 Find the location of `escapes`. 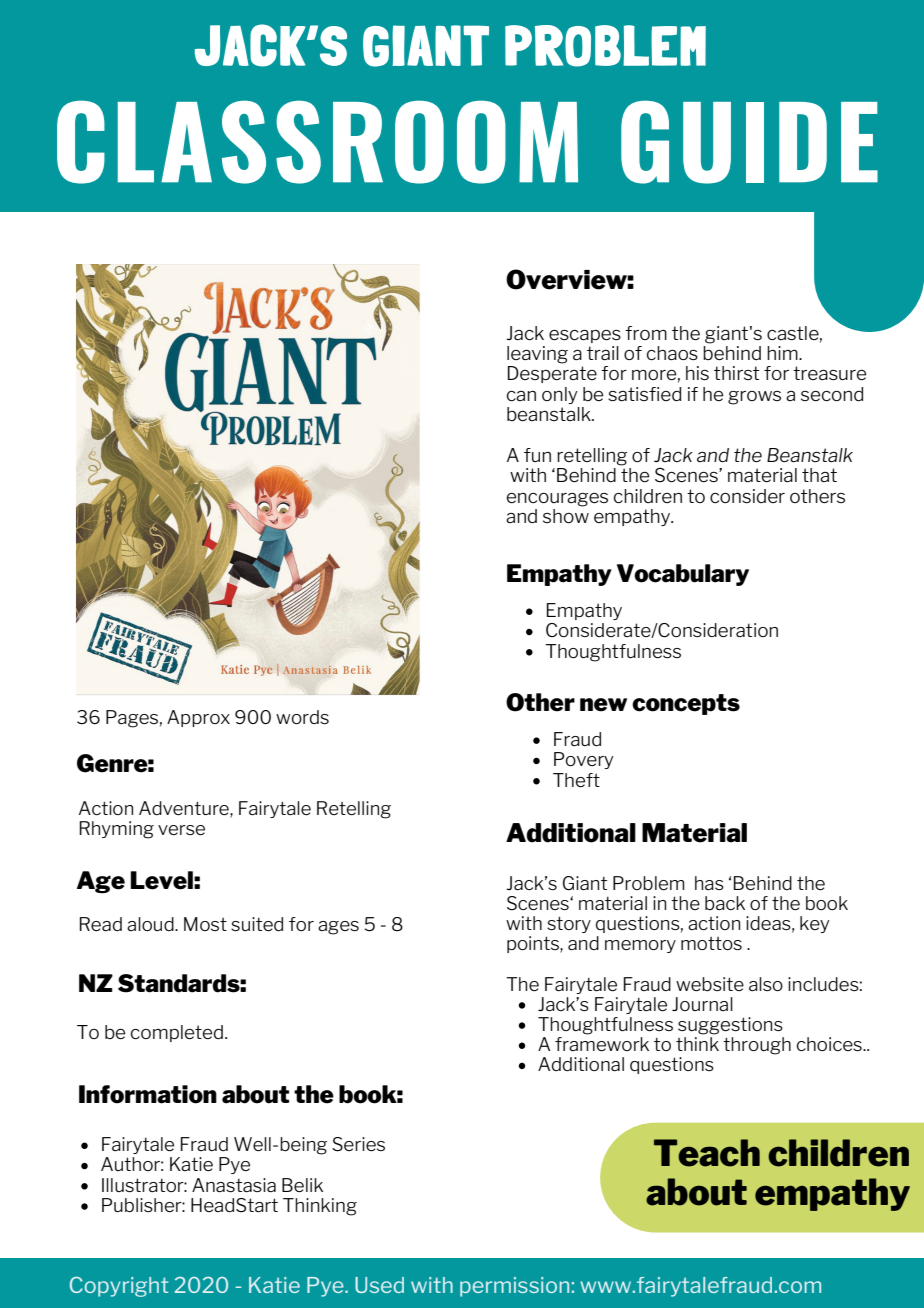

escapes is located at coordinates (585, 336).
